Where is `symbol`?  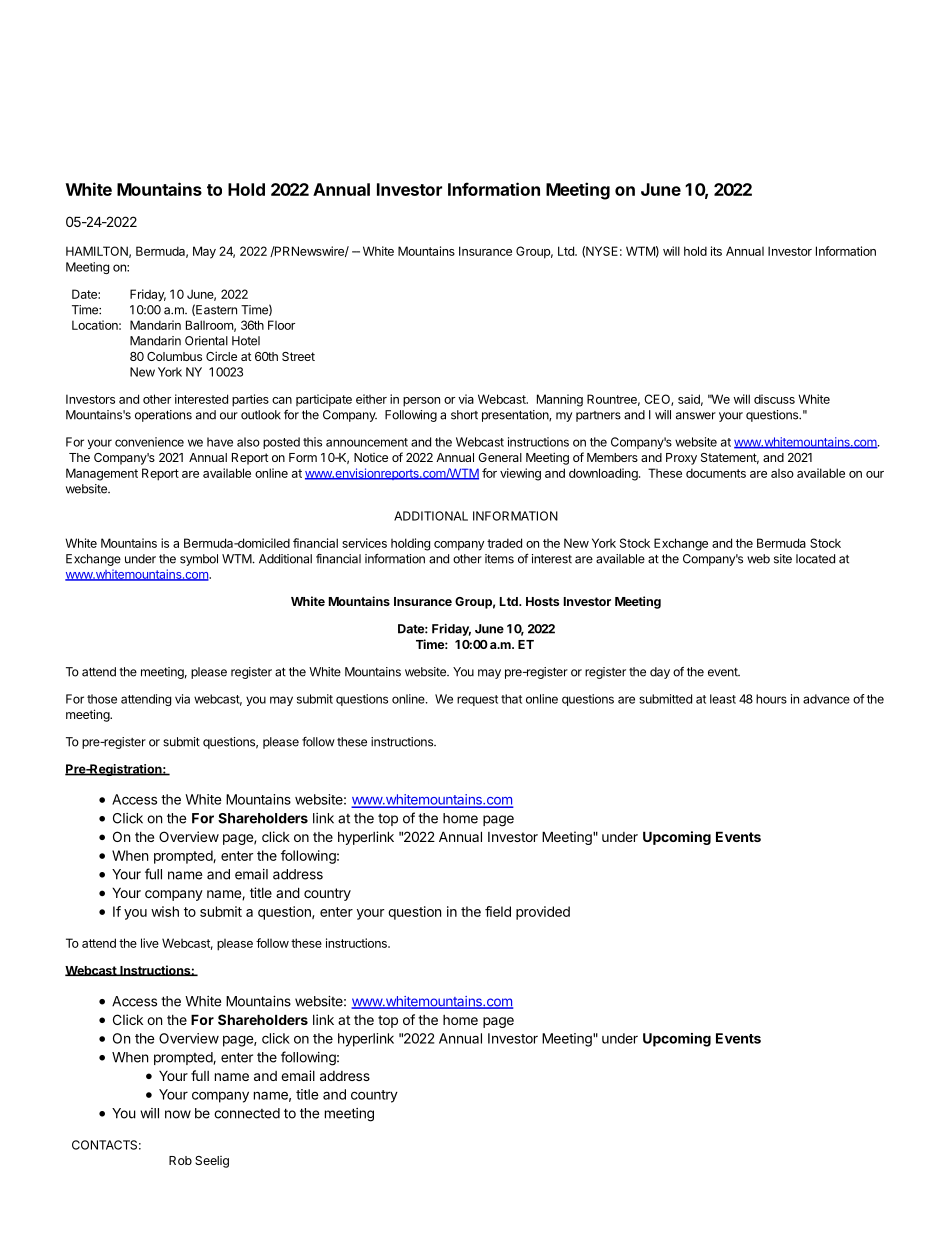 symbol is located at coordinates (199, 560).
